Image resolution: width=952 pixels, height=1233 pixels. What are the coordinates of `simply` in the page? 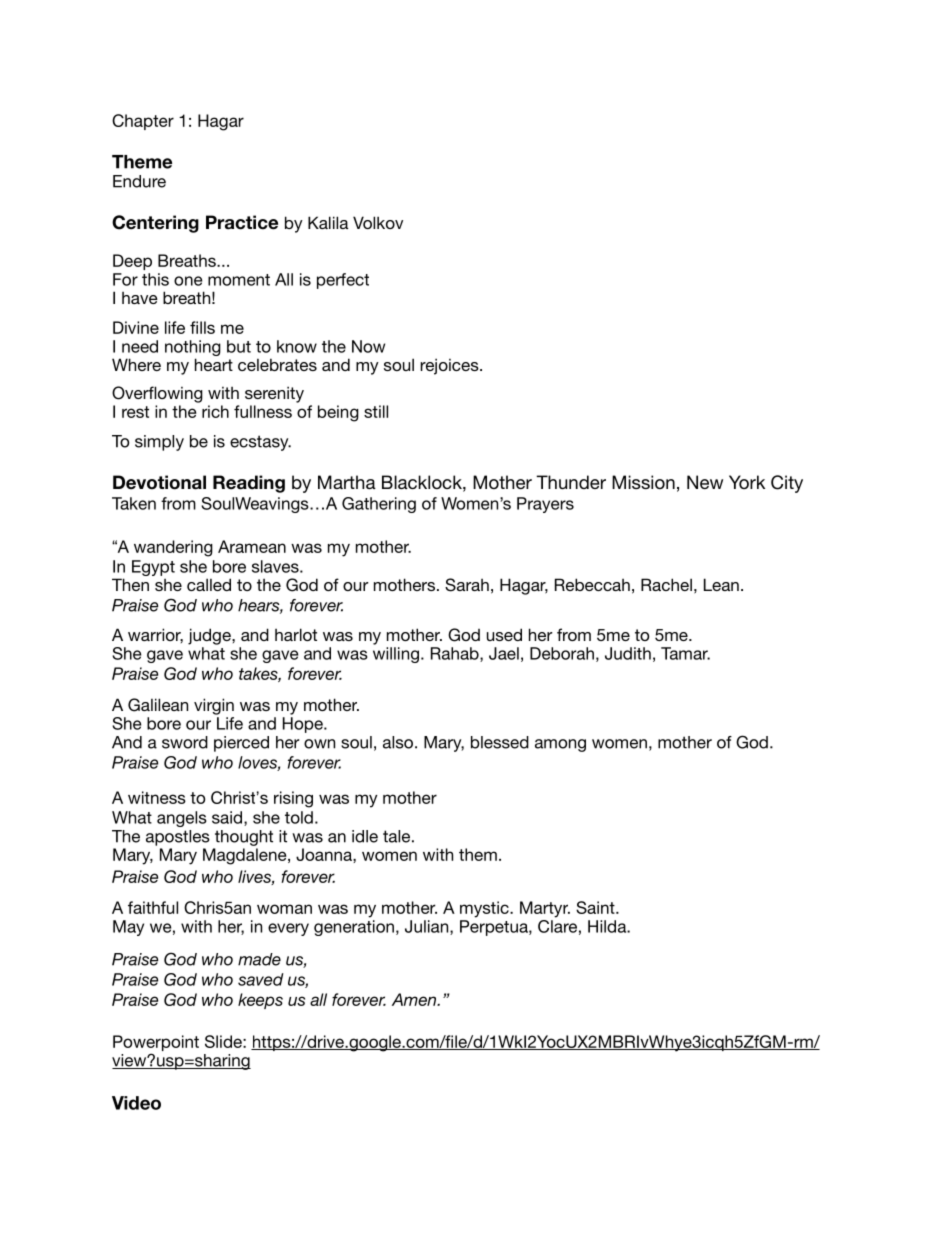 It's located at (159, 443).
